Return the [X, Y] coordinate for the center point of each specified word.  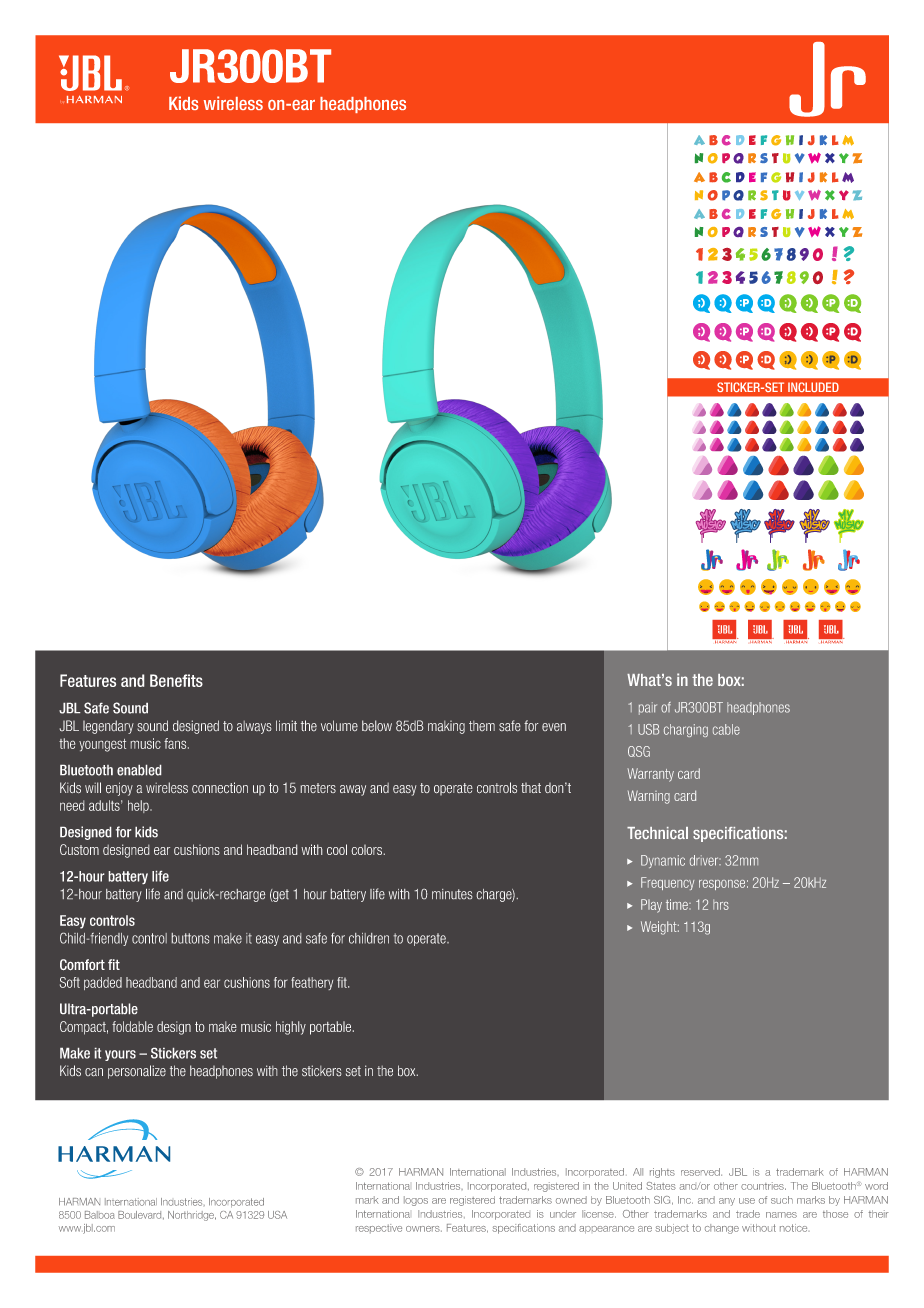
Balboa [100, 1215]
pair [648, 708]
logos [416, 1201]
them [482, 726]
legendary [108, 727]
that [531, 788]
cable [726, 729]
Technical [657, 833]
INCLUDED [813, 387]
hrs [721, 904]
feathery [312, 983]
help [139, 806]
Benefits [176, 680]
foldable [132, 1026]
